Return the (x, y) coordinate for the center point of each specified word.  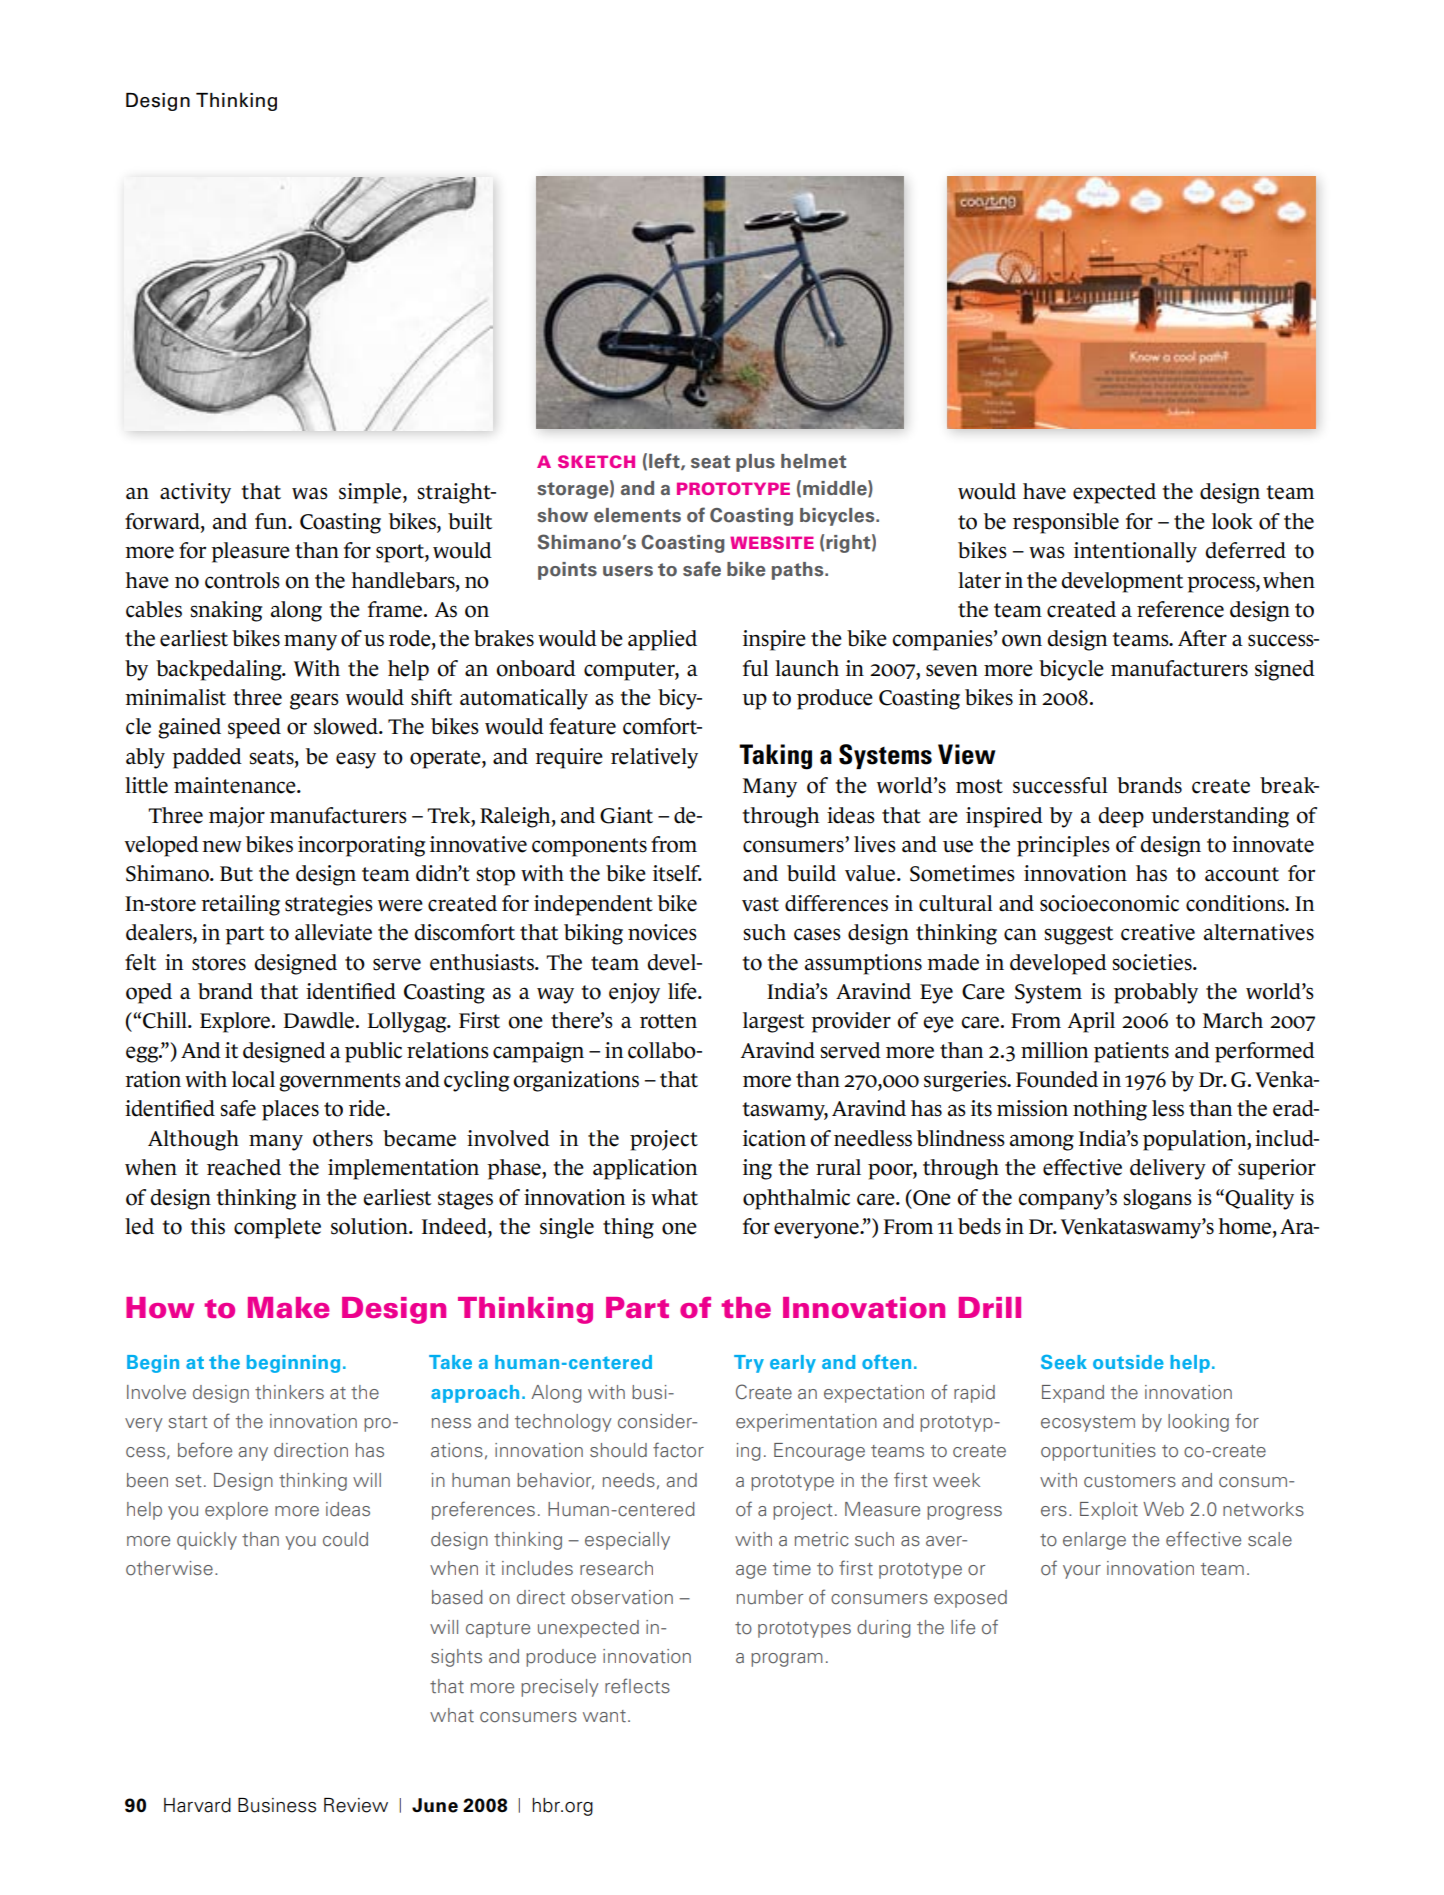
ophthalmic (796, 1199)
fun (272, 521)
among (1042, 1142)
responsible (1066, 523)
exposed (970, 1599)
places (290, 1110)
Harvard (197, 1805)
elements (637, 515)
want (604, 1716)
